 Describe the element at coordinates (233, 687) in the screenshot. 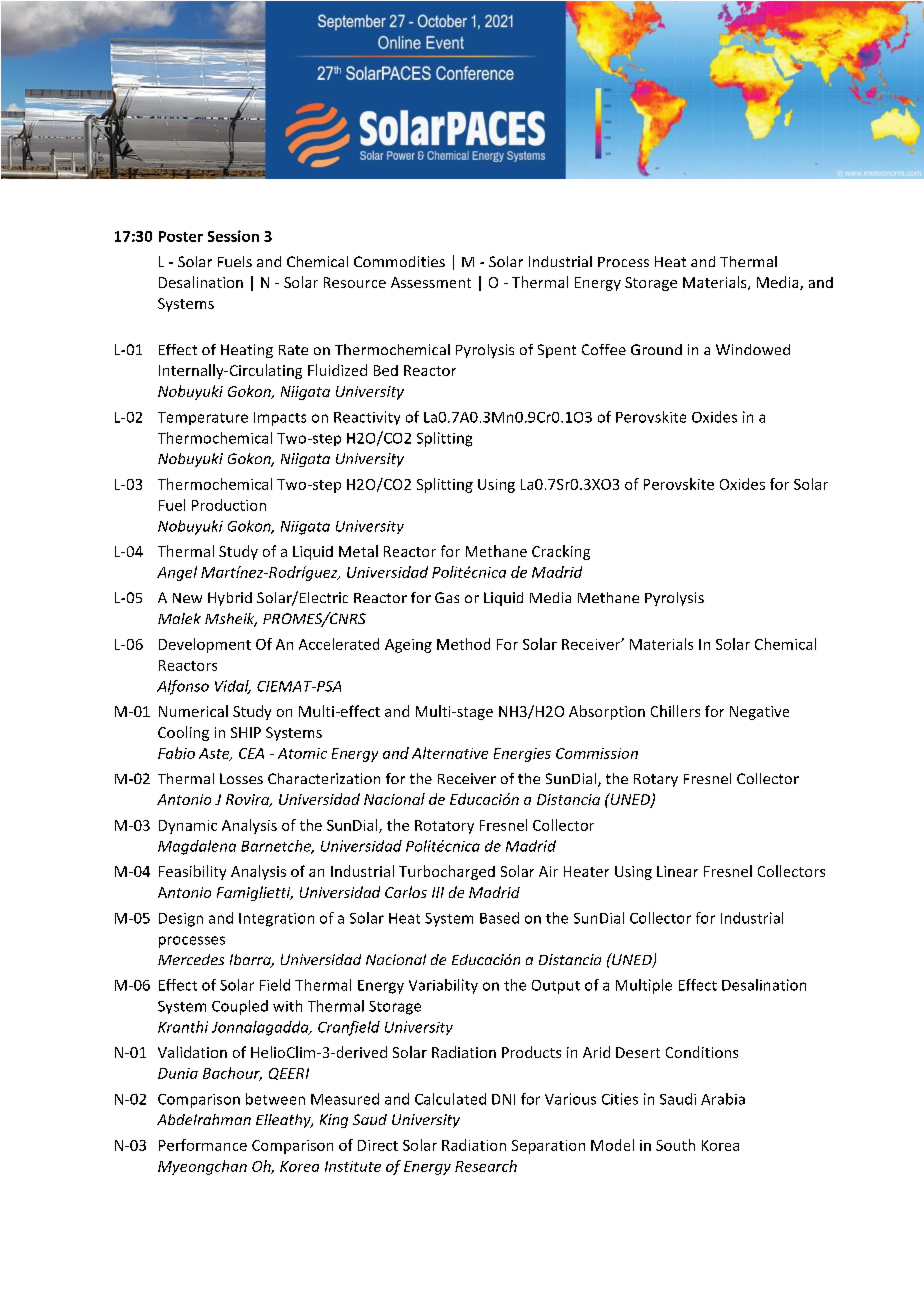

I see `Vidal` at that location.
